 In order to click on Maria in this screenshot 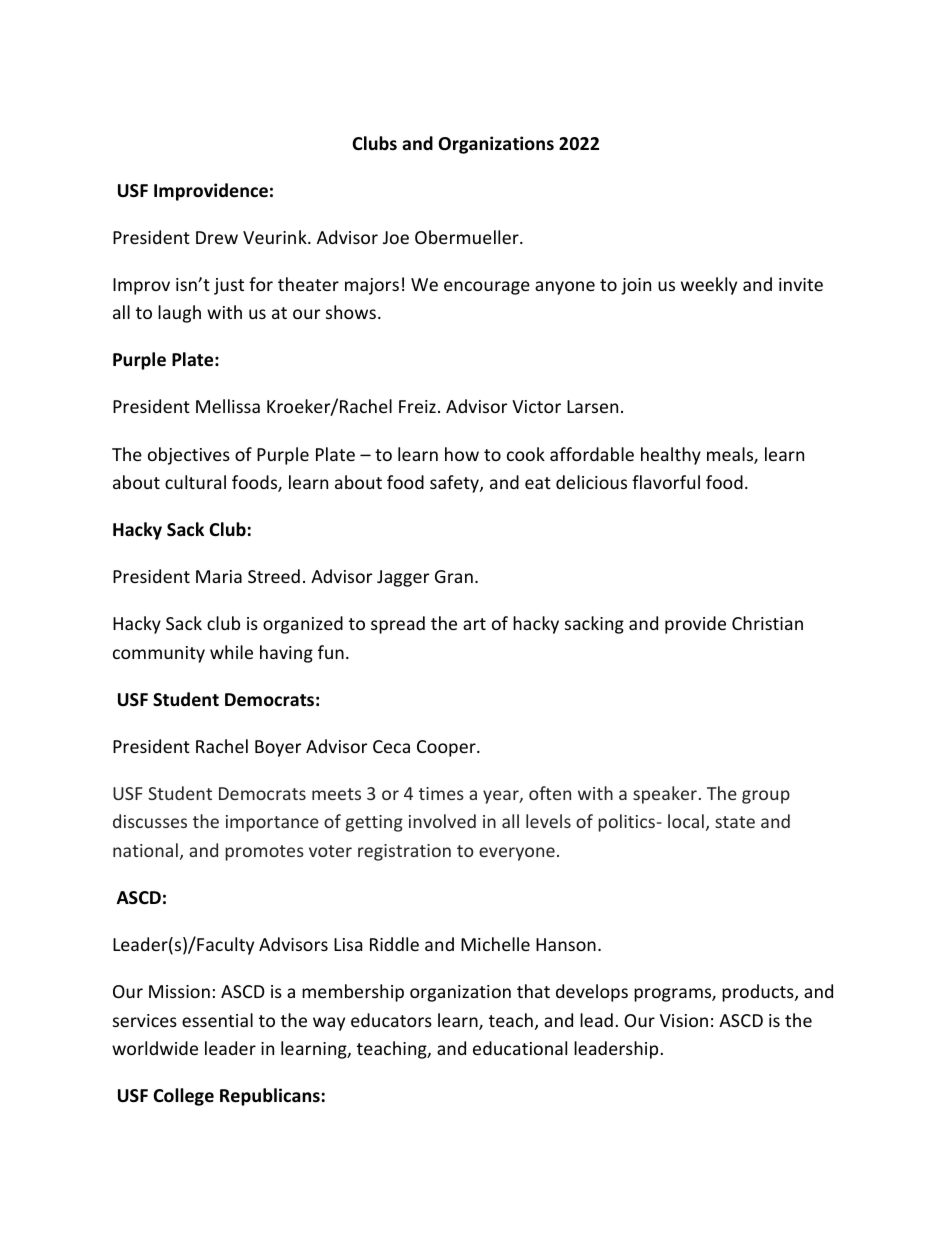, I will do `click(219, 576)`.
